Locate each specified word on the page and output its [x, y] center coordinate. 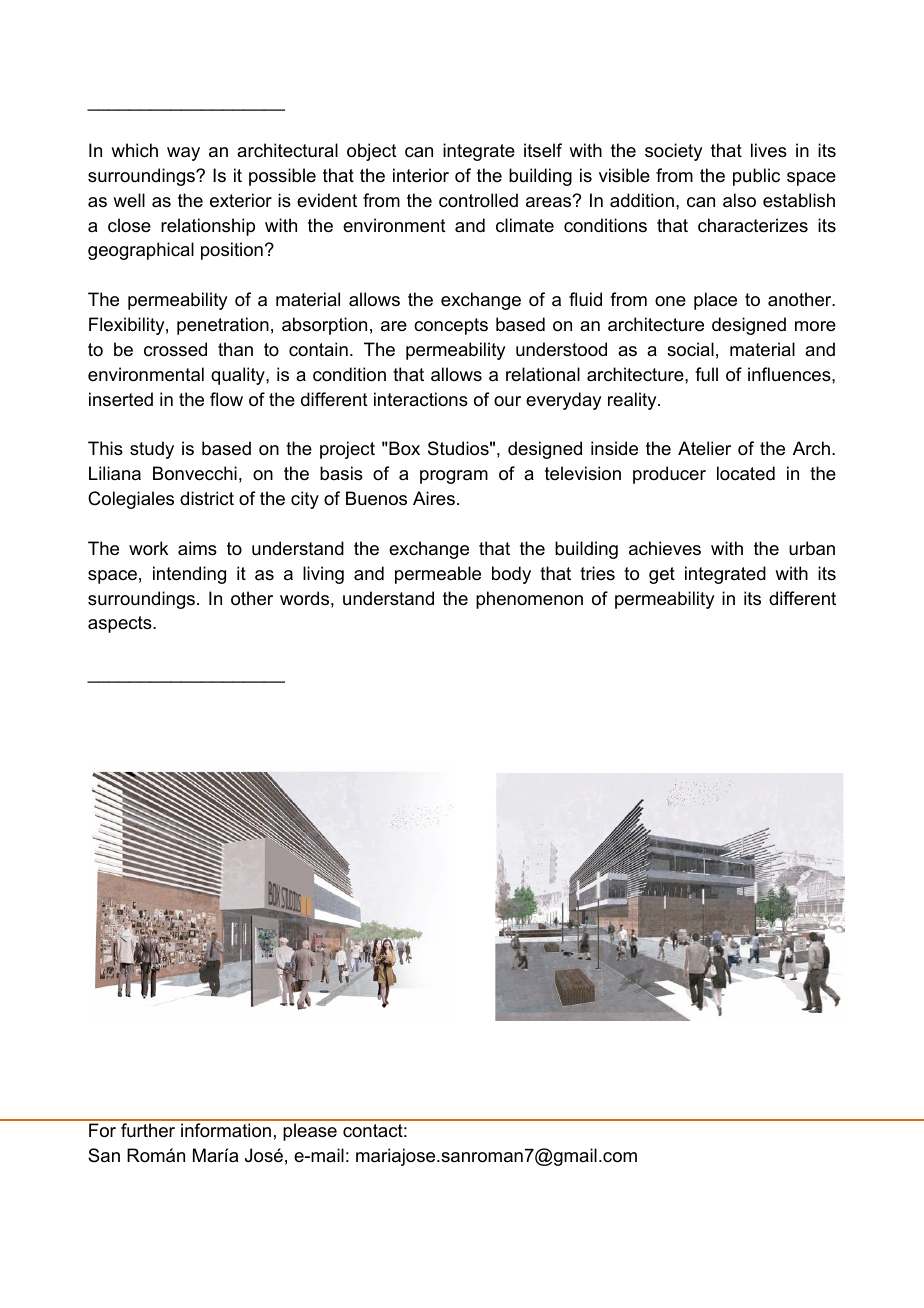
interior [421, 175]
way [183, 154]
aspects [121, 624]
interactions [421, 399]
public [756, 177]
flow [226, 399]
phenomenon [529, 600]
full [706, 374]
